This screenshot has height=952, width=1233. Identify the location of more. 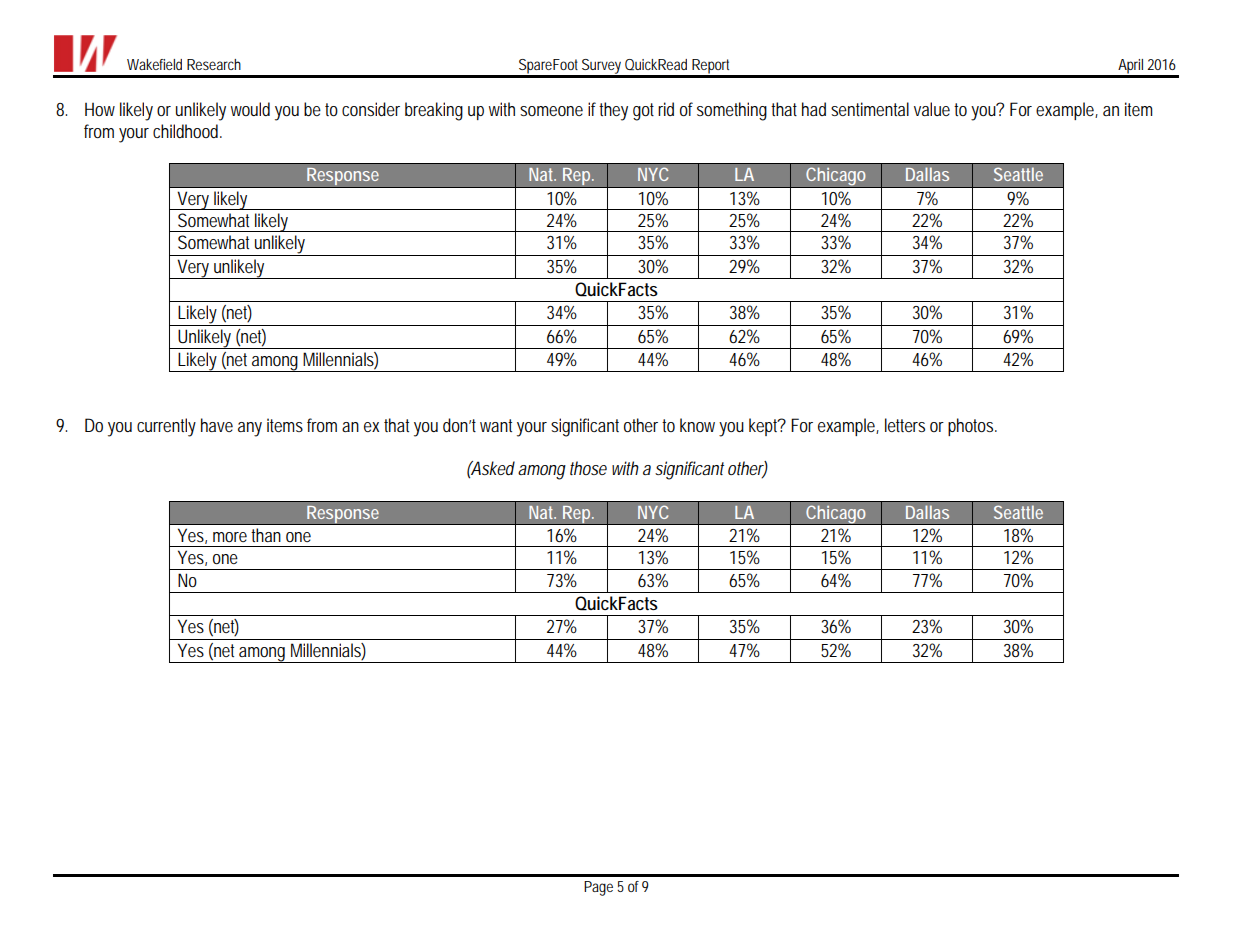
(230, 537).
